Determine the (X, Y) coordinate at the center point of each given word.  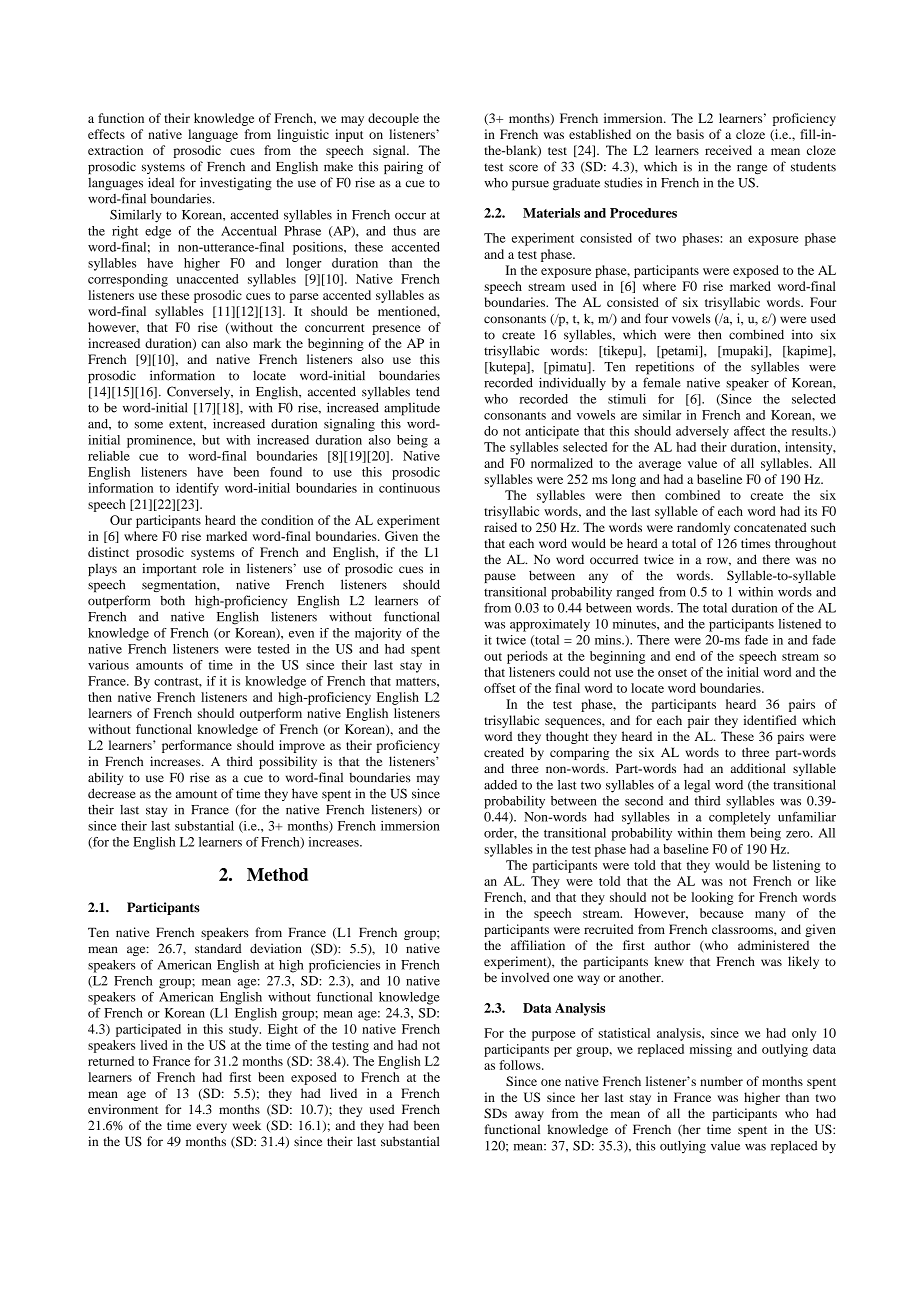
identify (197, 489)
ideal (161, 182)
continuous (409, 488)
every (211, 1128)
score (523, 168)
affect (749, 431)
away (529, 1116)
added (500, 785)
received (728, 150)
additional (758, 768)
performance (197, 746)
